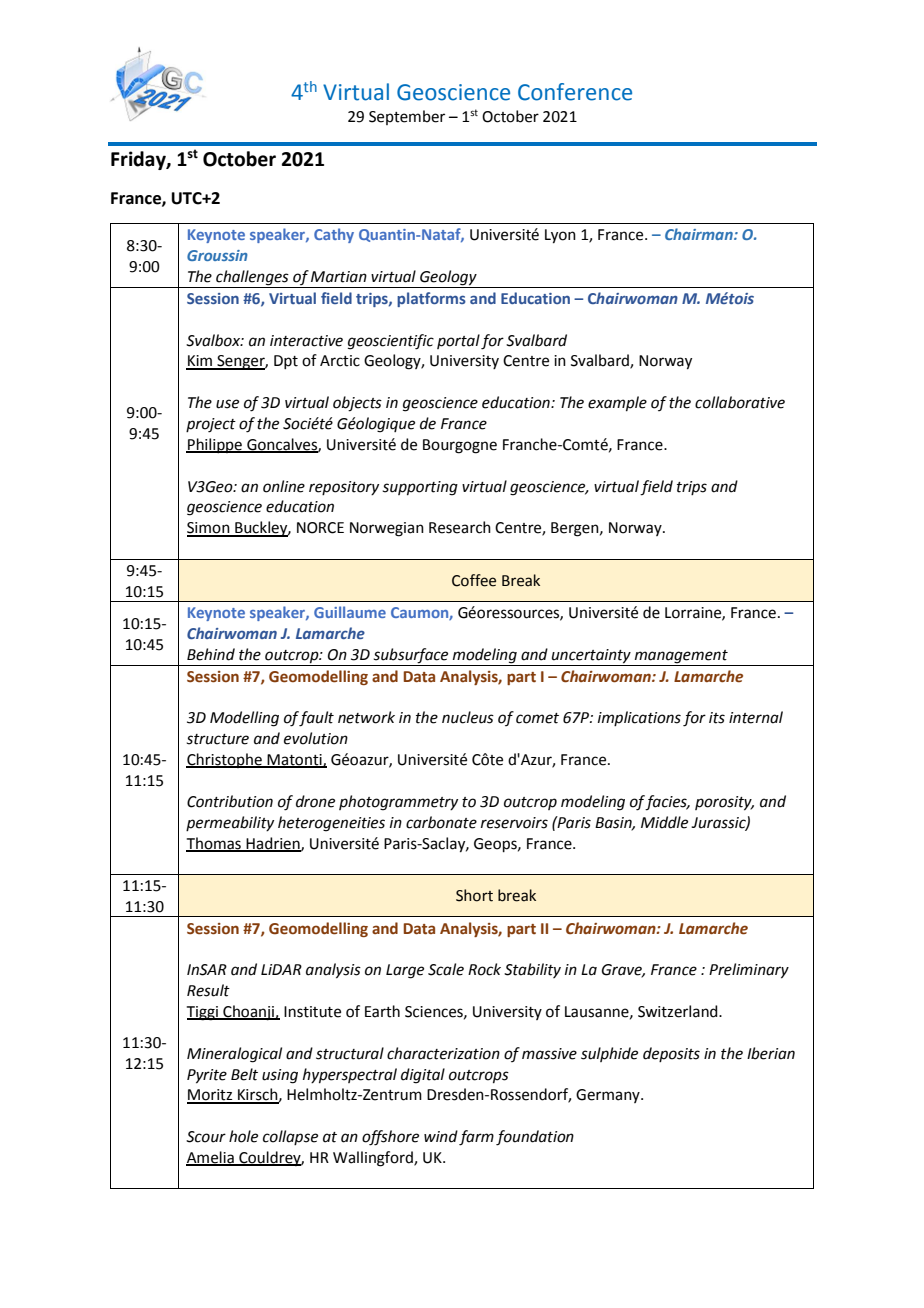 Image resolution: width=924 pixels, height=1308 pixels. Describe the element at coordinates (671, 1054) in the screenshot. I see `deposits` at that location.
